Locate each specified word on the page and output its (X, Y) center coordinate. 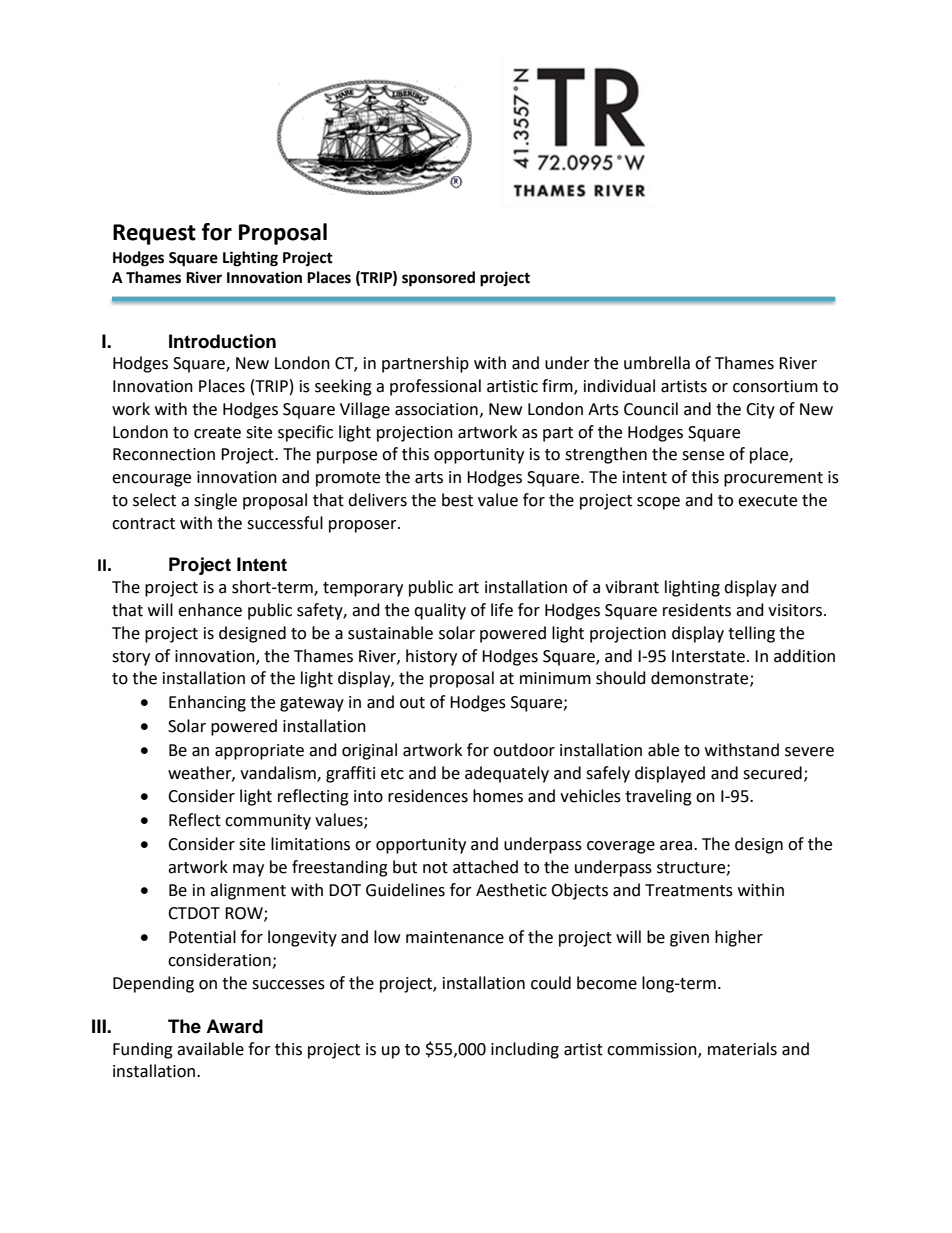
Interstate (708, 656)
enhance (210, 610)
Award (234, 1026)
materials (742, 1049)
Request (154, 234)
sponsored (438, 279)
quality (440, 611)
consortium (775, 386)
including (525, 1050)
